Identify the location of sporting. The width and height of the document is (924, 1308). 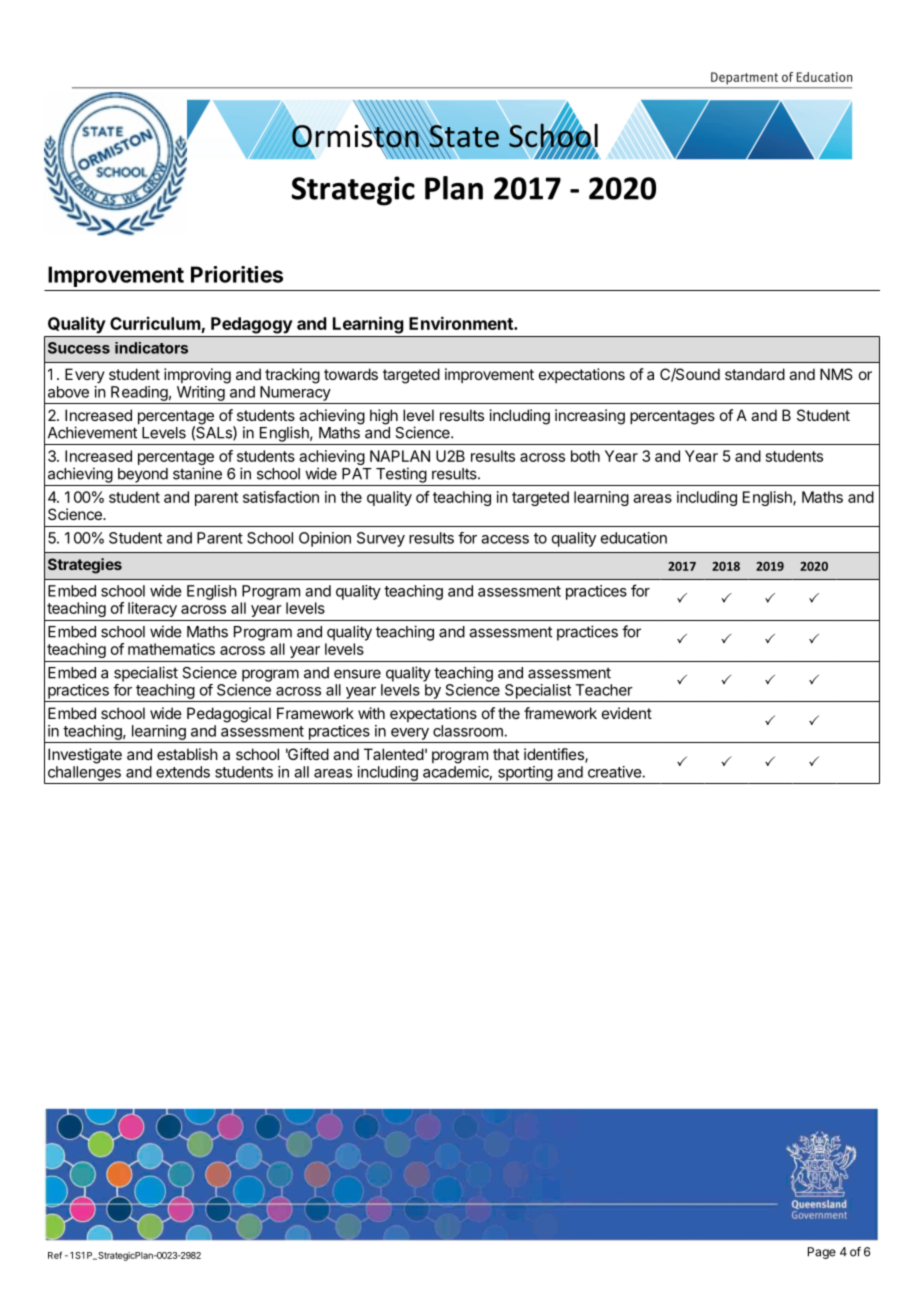
(525, 773).
